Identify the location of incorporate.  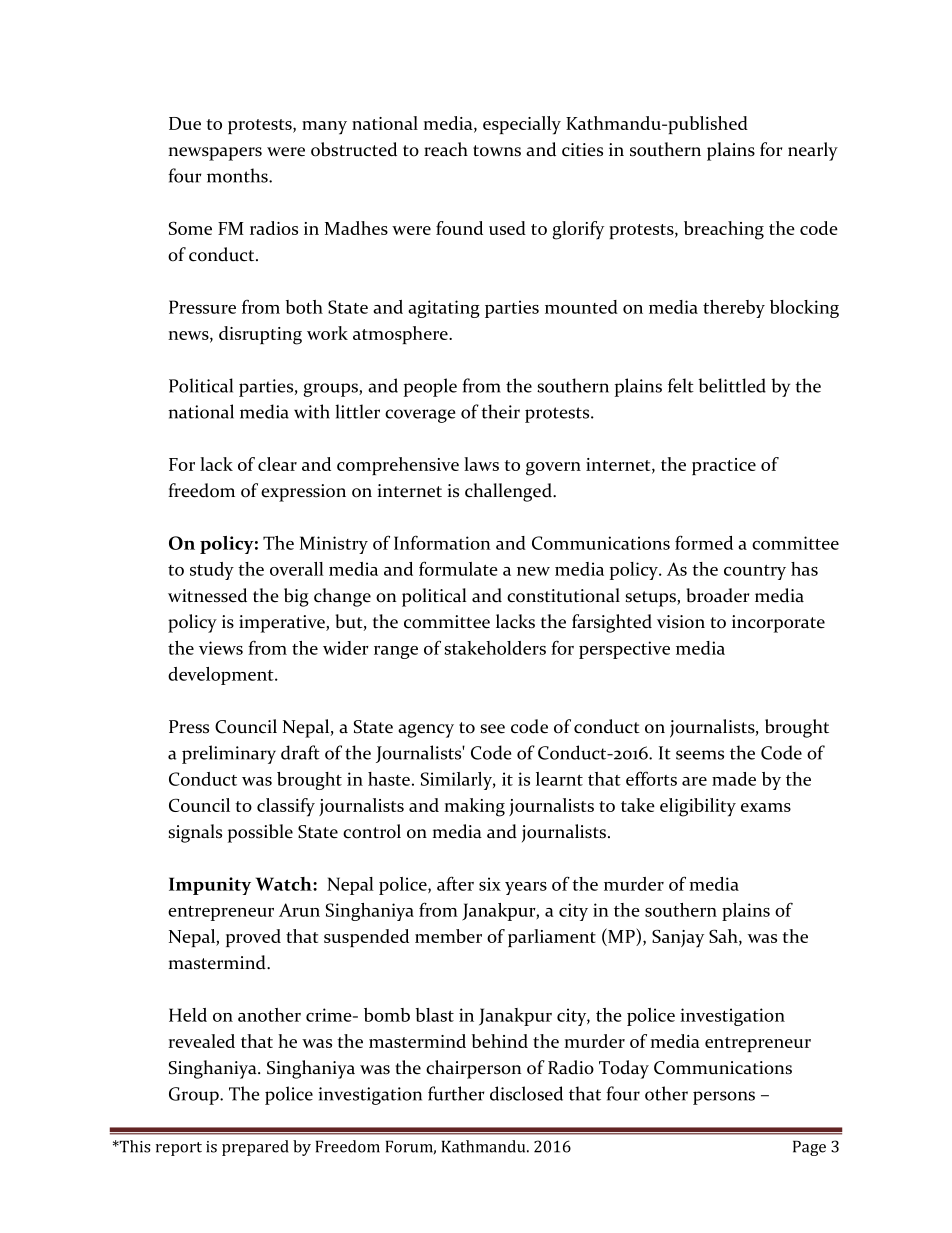
(778, 624).
